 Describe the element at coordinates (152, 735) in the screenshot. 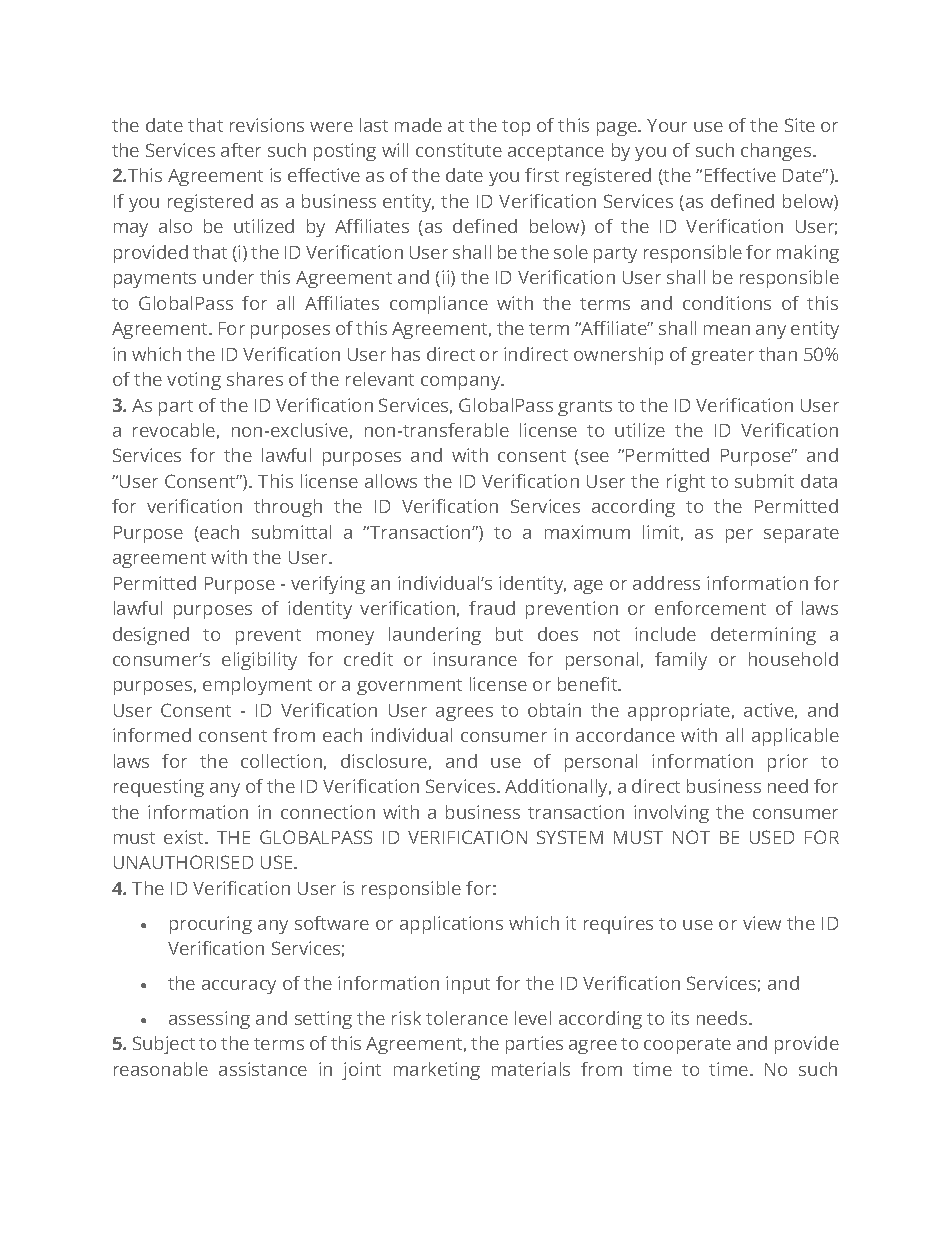

I see `informed` at that location.
